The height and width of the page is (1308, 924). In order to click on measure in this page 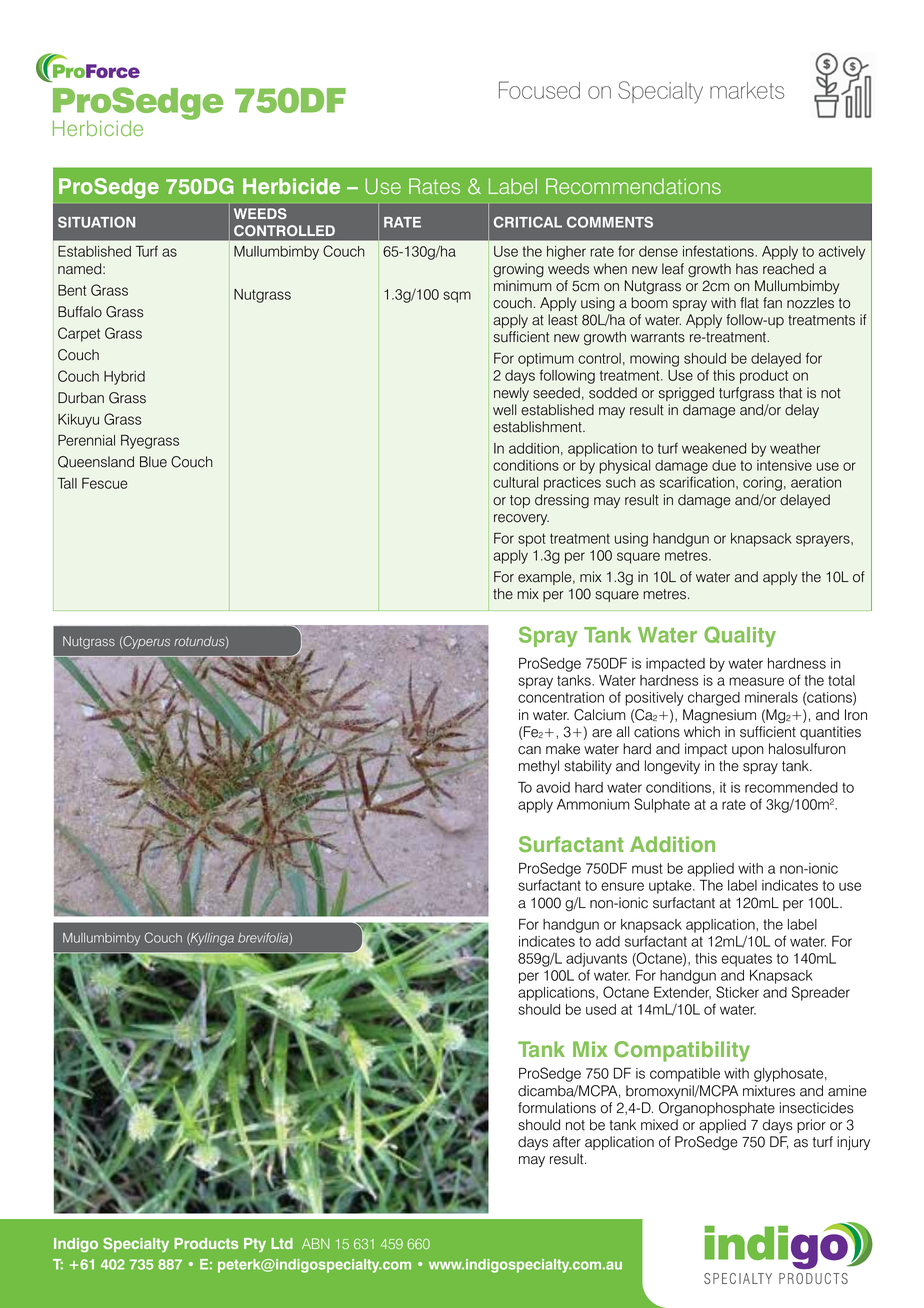, I will do `click(756, 681)`.
